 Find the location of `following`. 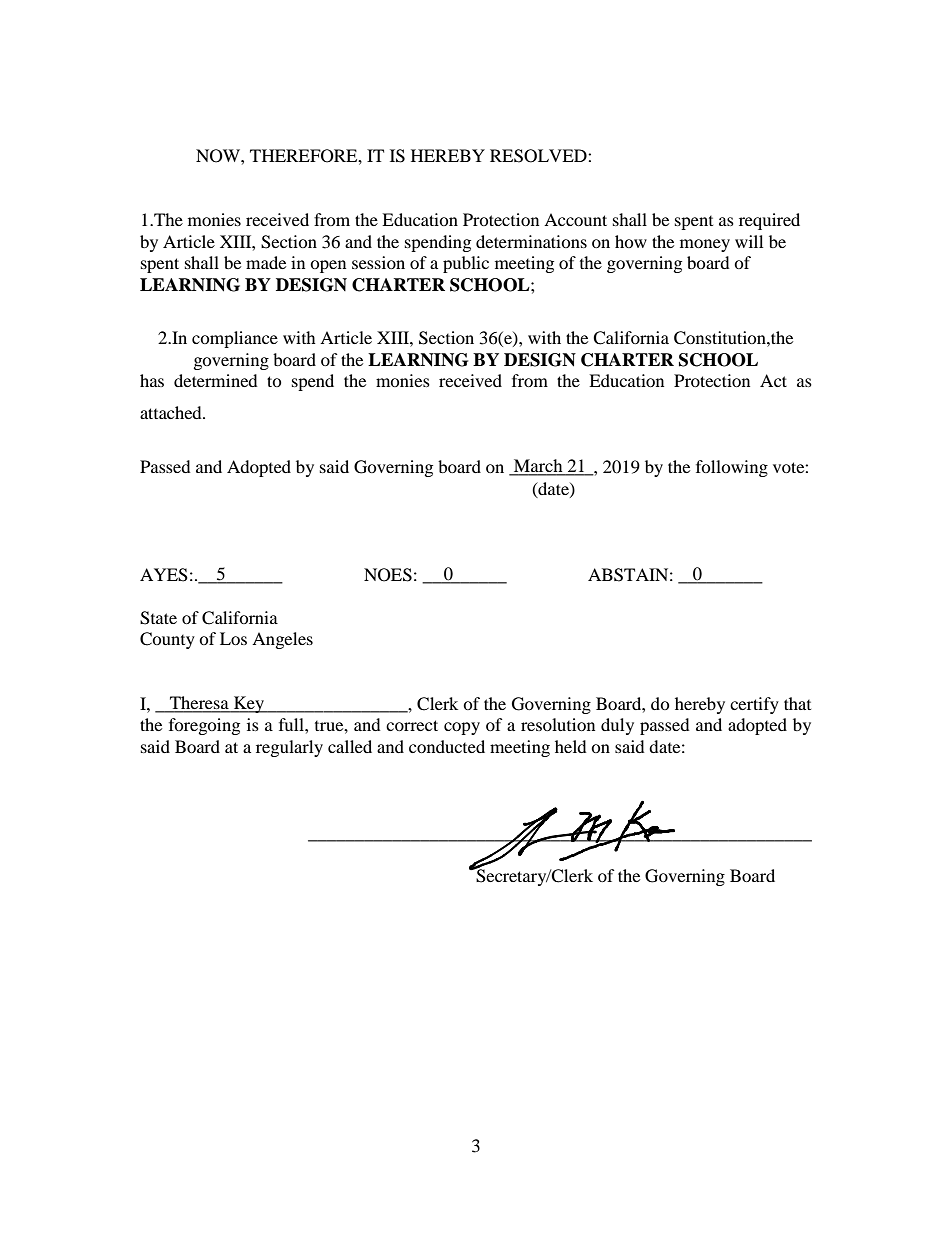

following is located at coordinates (732, 468).
